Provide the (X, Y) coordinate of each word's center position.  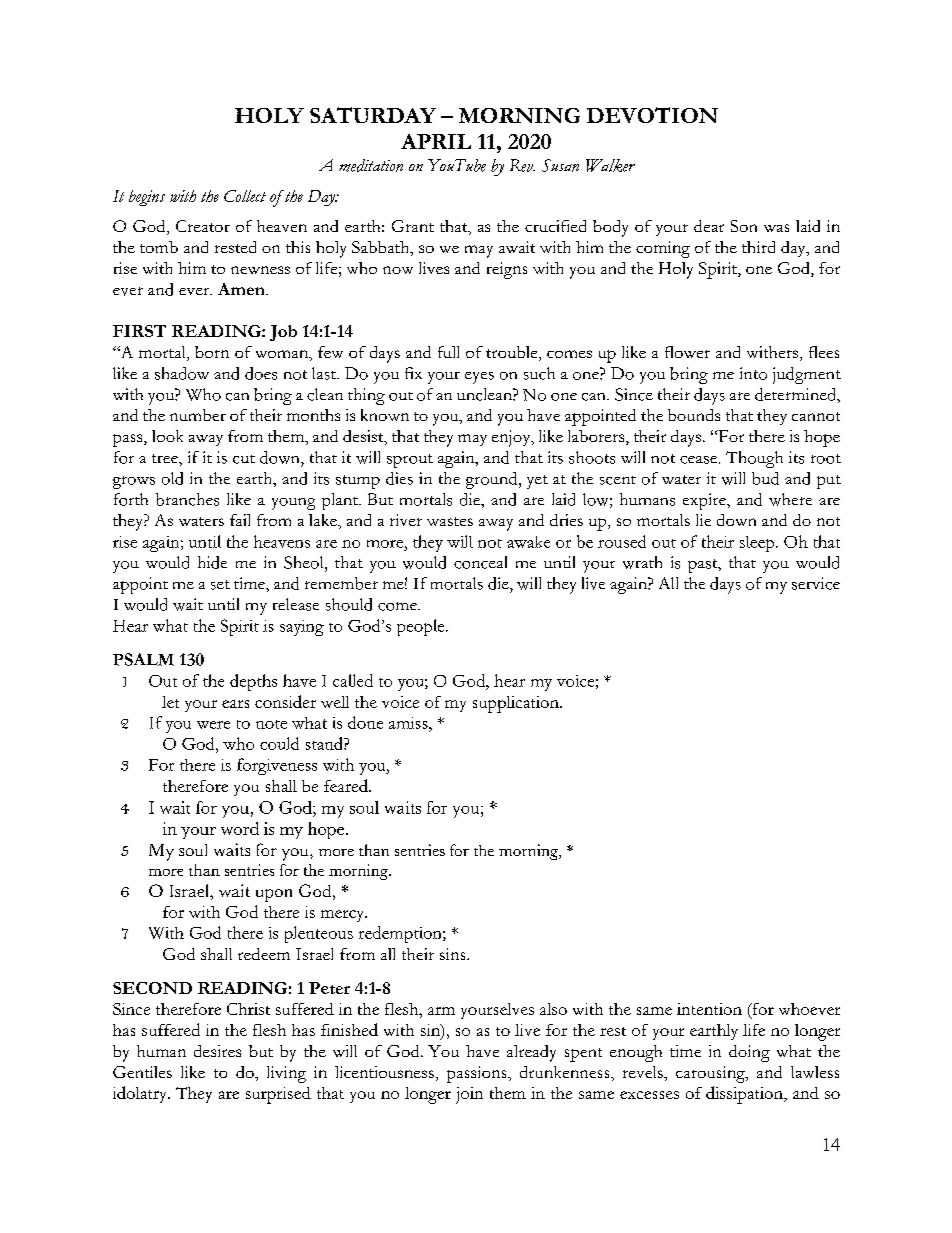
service (816, 583)
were (213, 725)
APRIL (436, 141)
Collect (245, 196)
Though (754, 459)
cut (244, 459)
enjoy (512, 438)
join (469, 1095)
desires (217, 1051)
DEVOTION (652, 115)
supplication (517, 704)
